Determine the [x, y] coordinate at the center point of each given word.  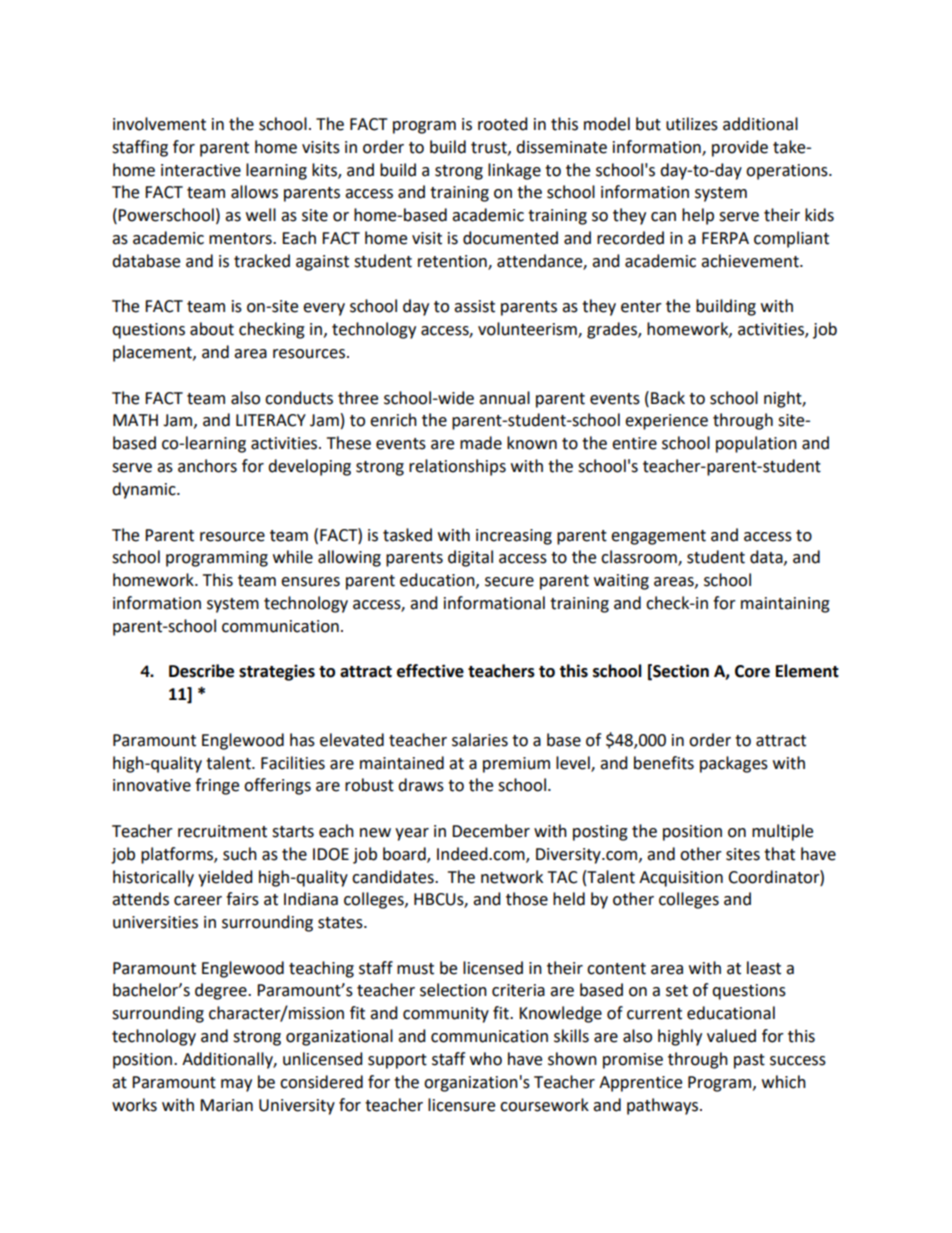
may [236, 1085]
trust [490, 148]
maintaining [785, 605]
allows [254, 192]
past [749, 1061]
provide [740, 148]
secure [509, 582]
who [486, 1059]
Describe [201, 671]
